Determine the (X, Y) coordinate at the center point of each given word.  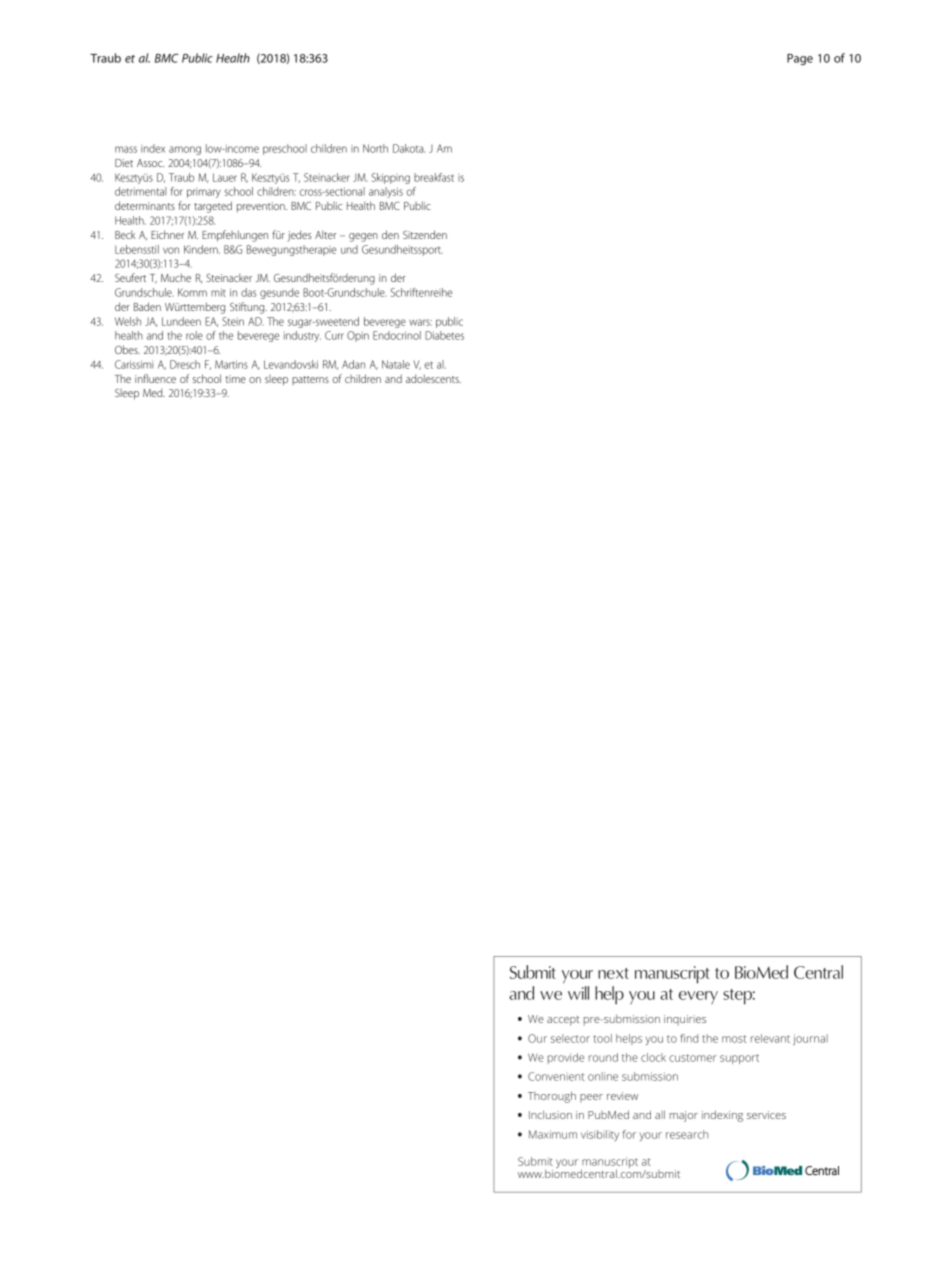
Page (800, 59)
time (235, 379)
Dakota (409, 148)
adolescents (433, 378)
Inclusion (550, 1114)
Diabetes (444, 335)
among (185, 150)
